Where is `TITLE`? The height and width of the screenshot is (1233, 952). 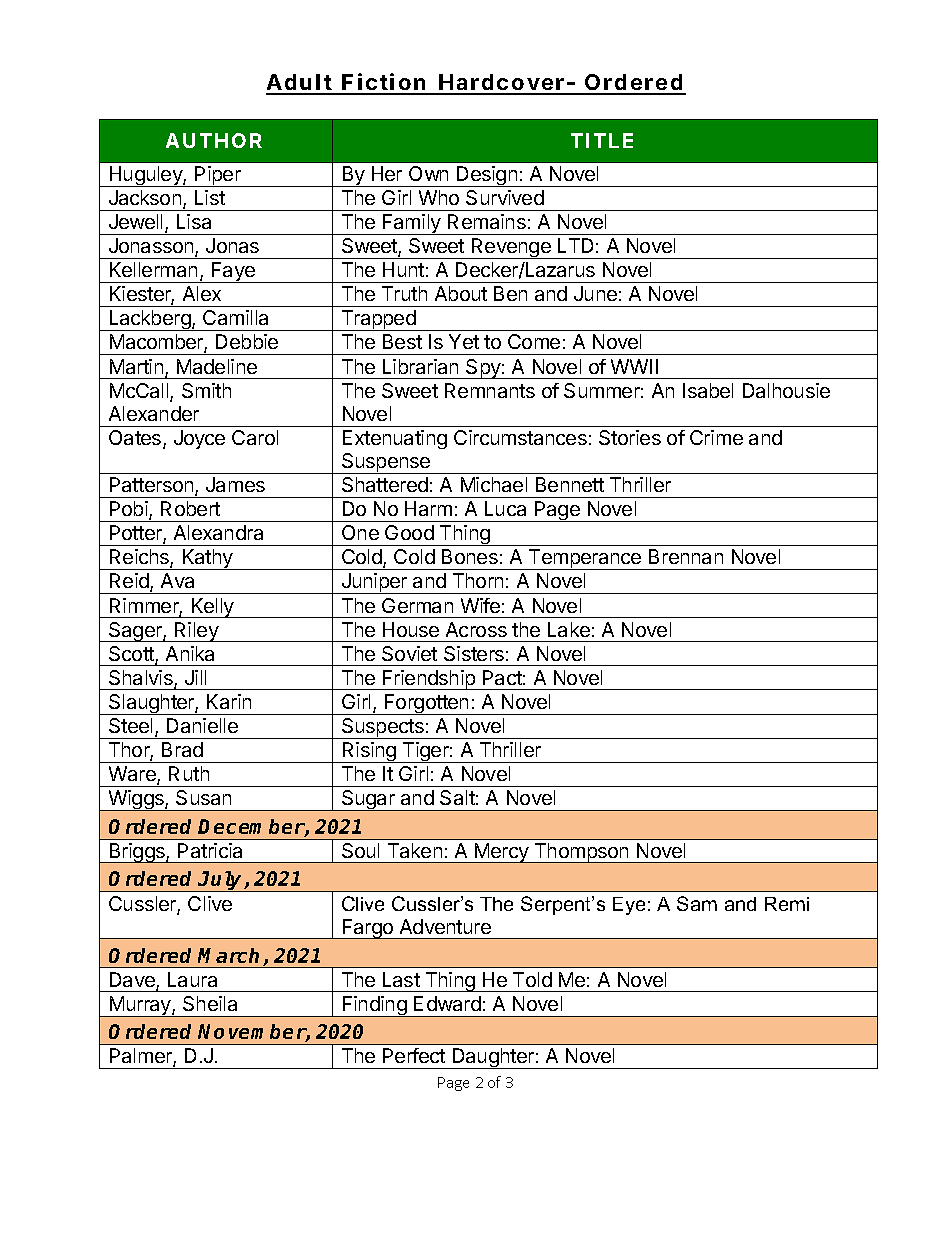
TITLE is located at coordinates (602, 140).
